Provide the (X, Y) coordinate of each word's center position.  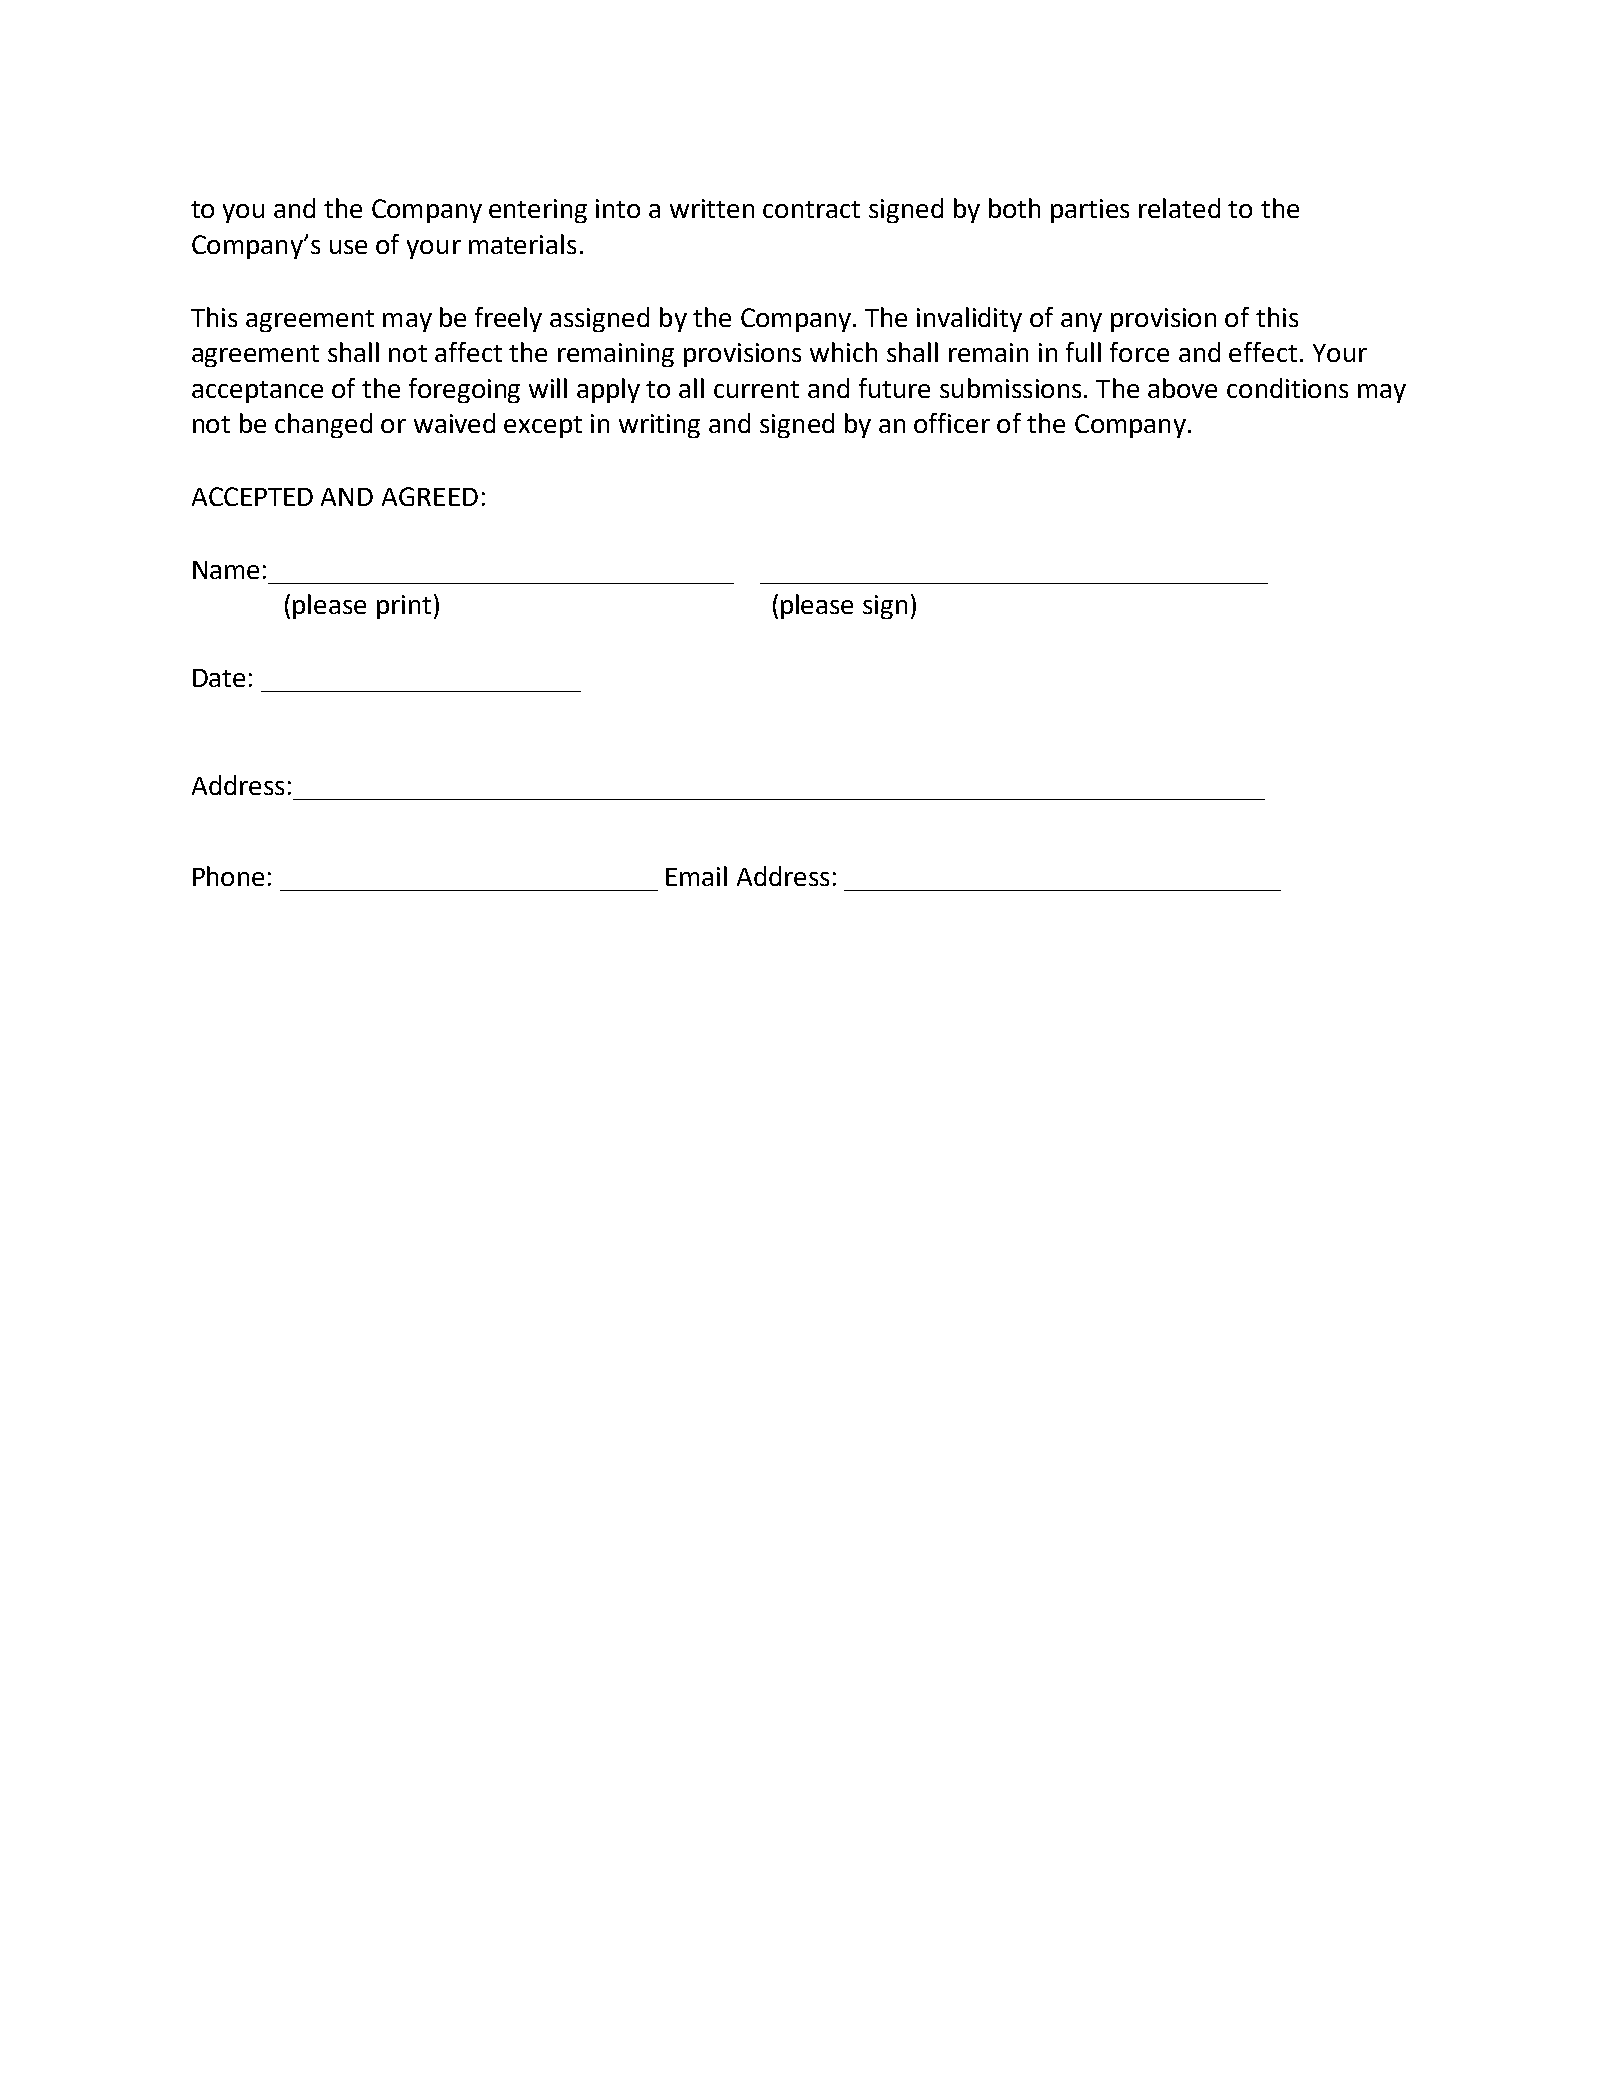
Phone (228, 876)
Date (219, 678)
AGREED (430, 496)
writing (659, 426)
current (756, 389)
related (1179, 208)
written (712, 208)
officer (952, 423)
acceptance (257, 392)
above (1182, 388)
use (348, 247)
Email (696, 876)
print (404, 607)
